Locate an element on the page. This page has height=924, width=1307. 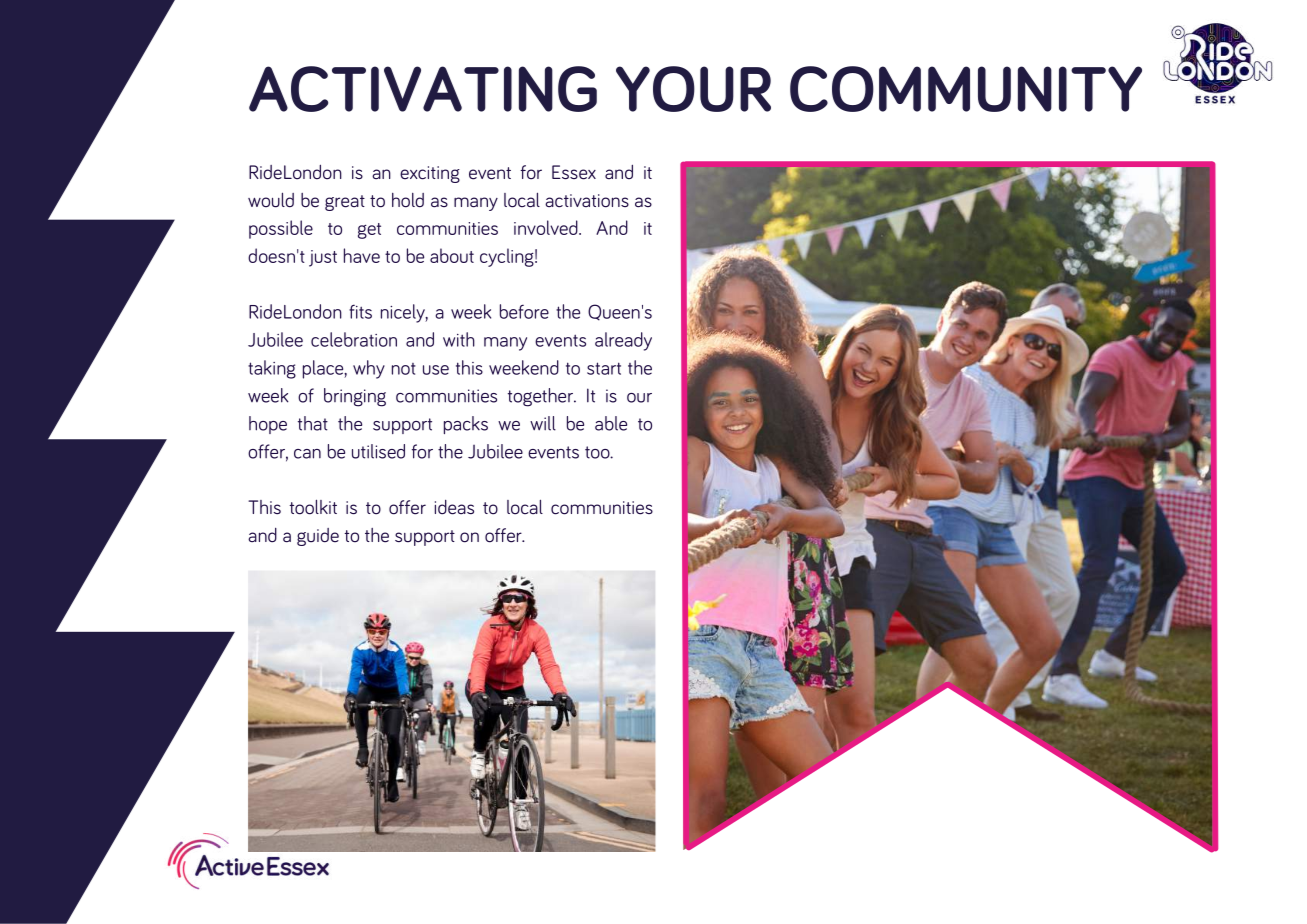
YOUR is located at coordinates (693, 89).
